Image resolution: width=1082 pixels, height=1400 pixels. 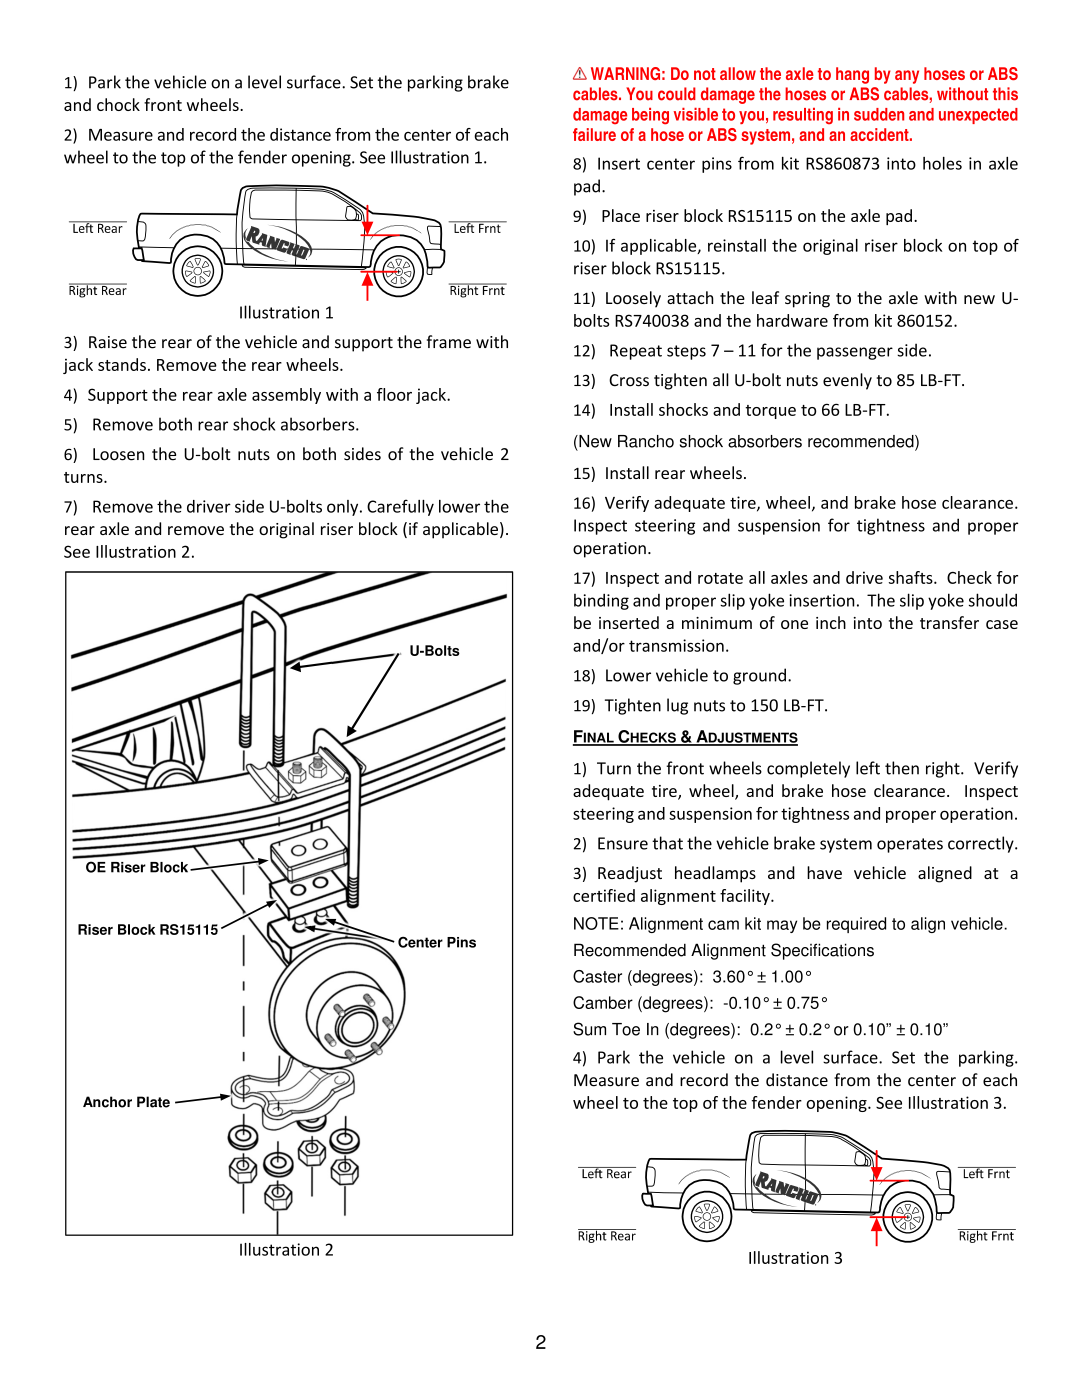 What do you see at coordinates (344, 508) in the document?
I see `only` at bounding box center [344, 508].
